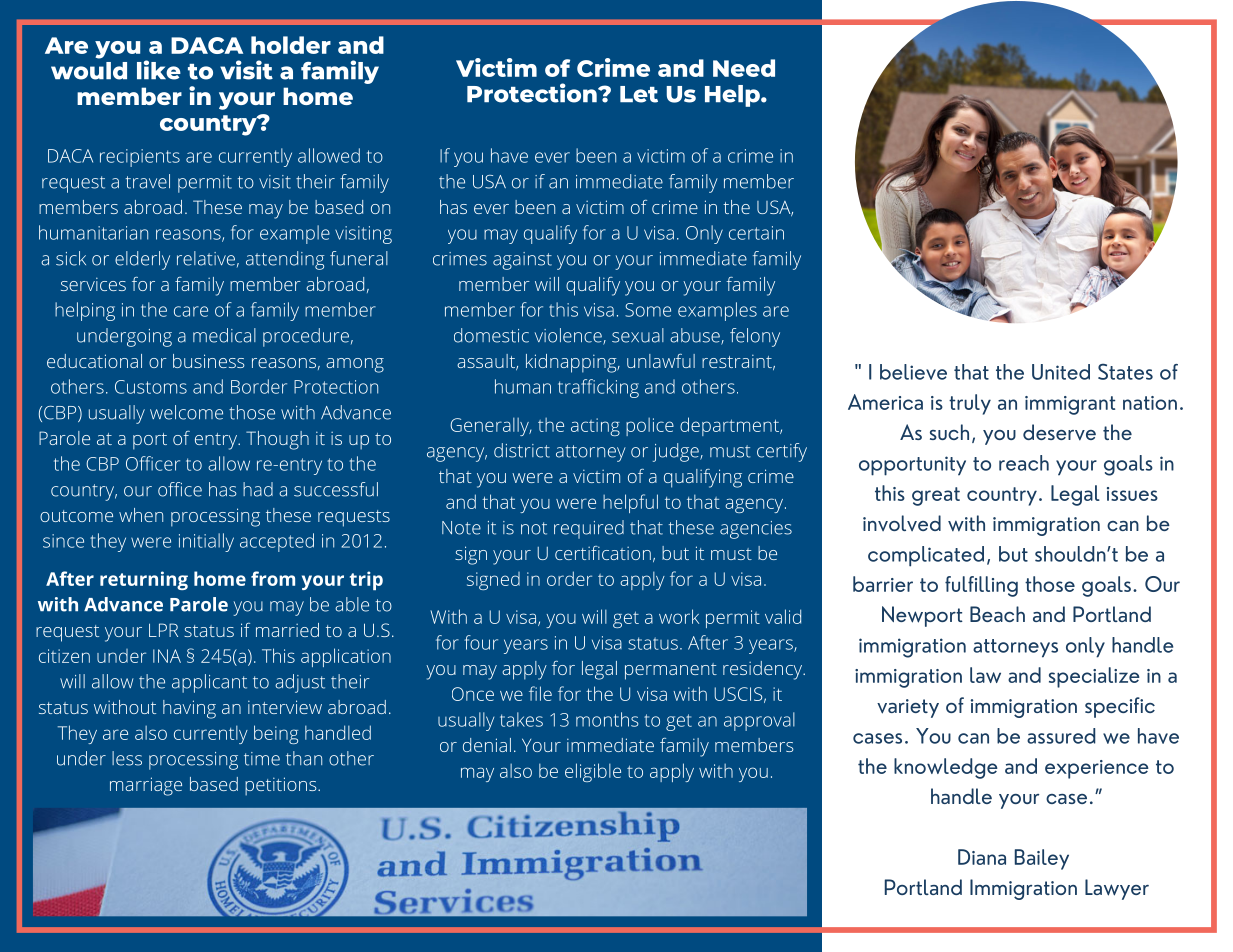 The image size is (1233, 952). I want to click on Need, so click(744, 68).
